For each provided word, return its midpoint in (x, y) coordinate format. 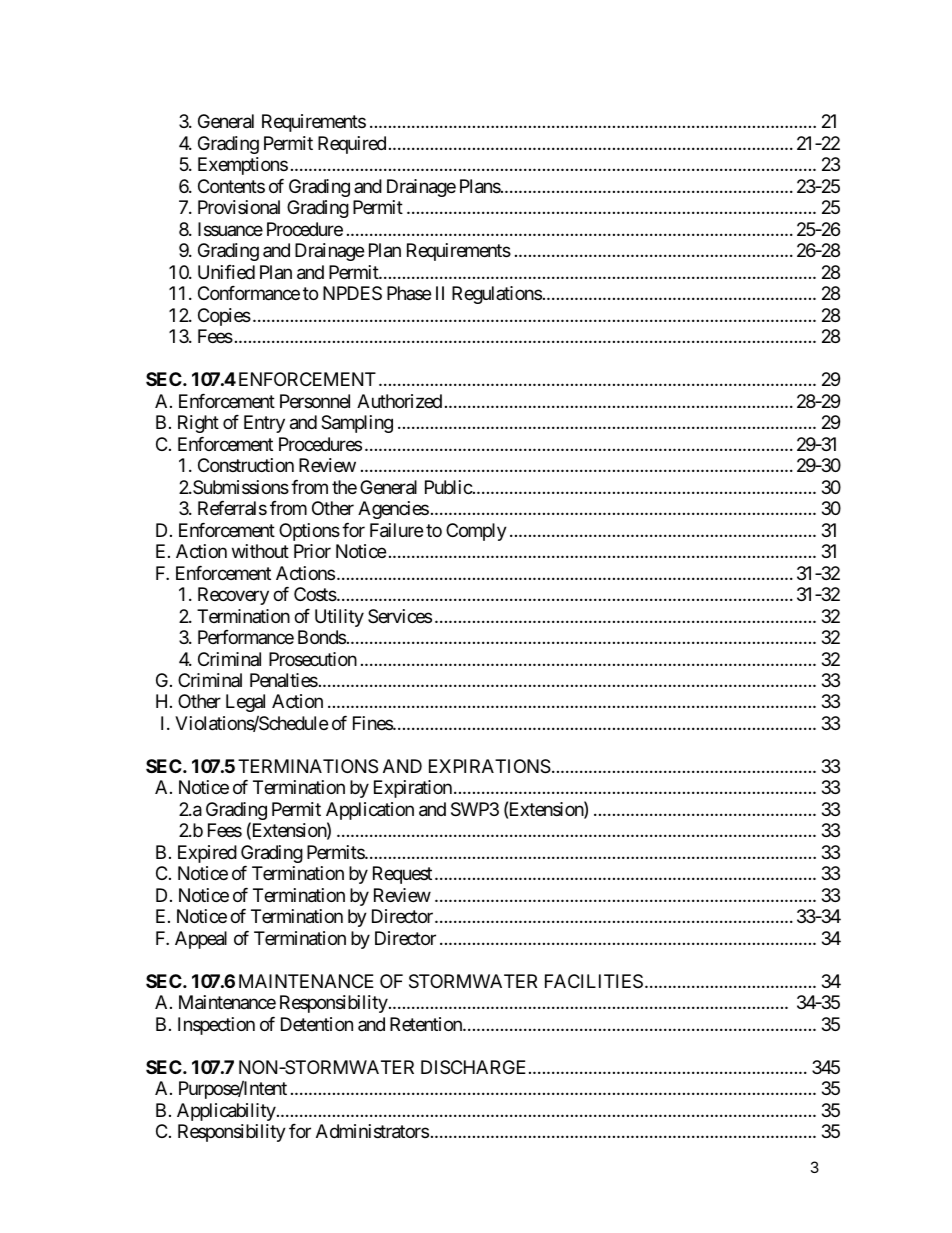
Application (370, 812)
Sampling (357, 424)
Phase (409, 293)
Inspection (216, 1026)
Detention (317, 1024)
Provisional (239, 207)
